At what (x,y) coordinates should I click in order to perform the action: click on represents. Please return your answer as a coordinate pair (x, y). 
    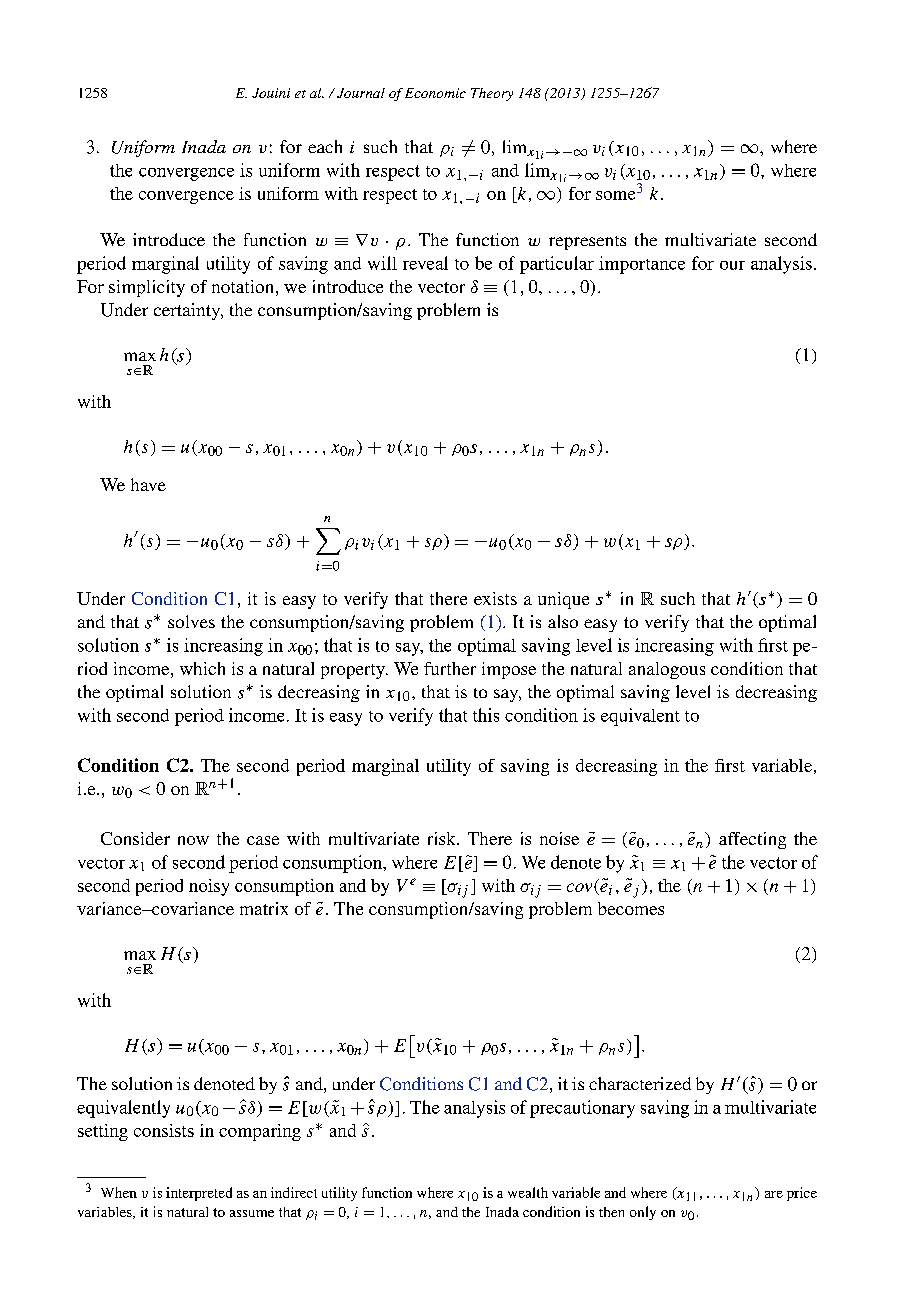
    Looking at the image, I should click on (587, 243).
